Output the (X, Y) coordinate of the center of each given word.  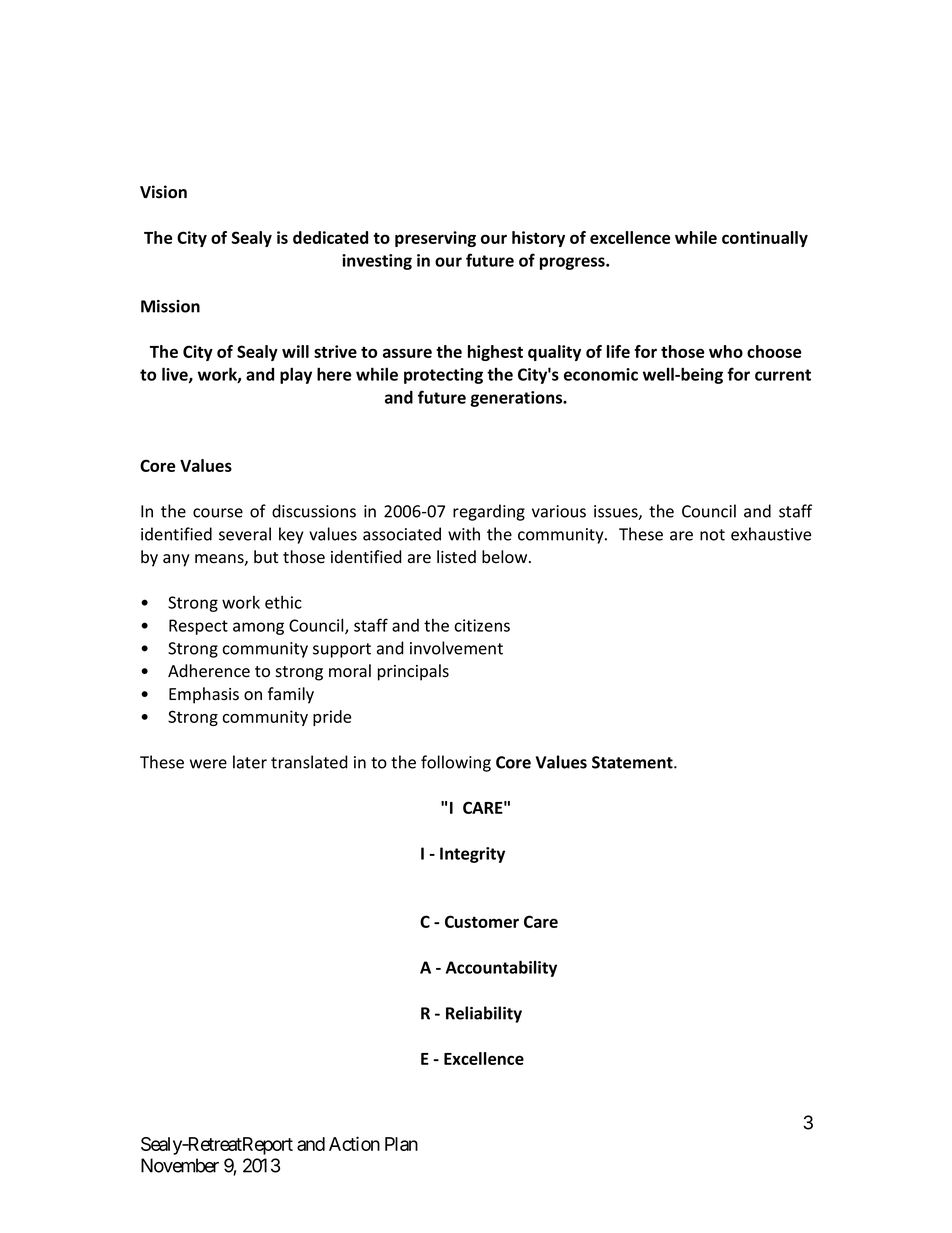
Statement (633, 762)
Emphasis (204, 695)
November (180, 1165)
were (208, 764)
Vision (163, 192)
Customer (482, 921)
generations (517, 399)
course (218, 513)
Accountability (501, 968)
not (712, 535)
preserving (435, 239)
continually (765, 239)
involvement (456, 648)
